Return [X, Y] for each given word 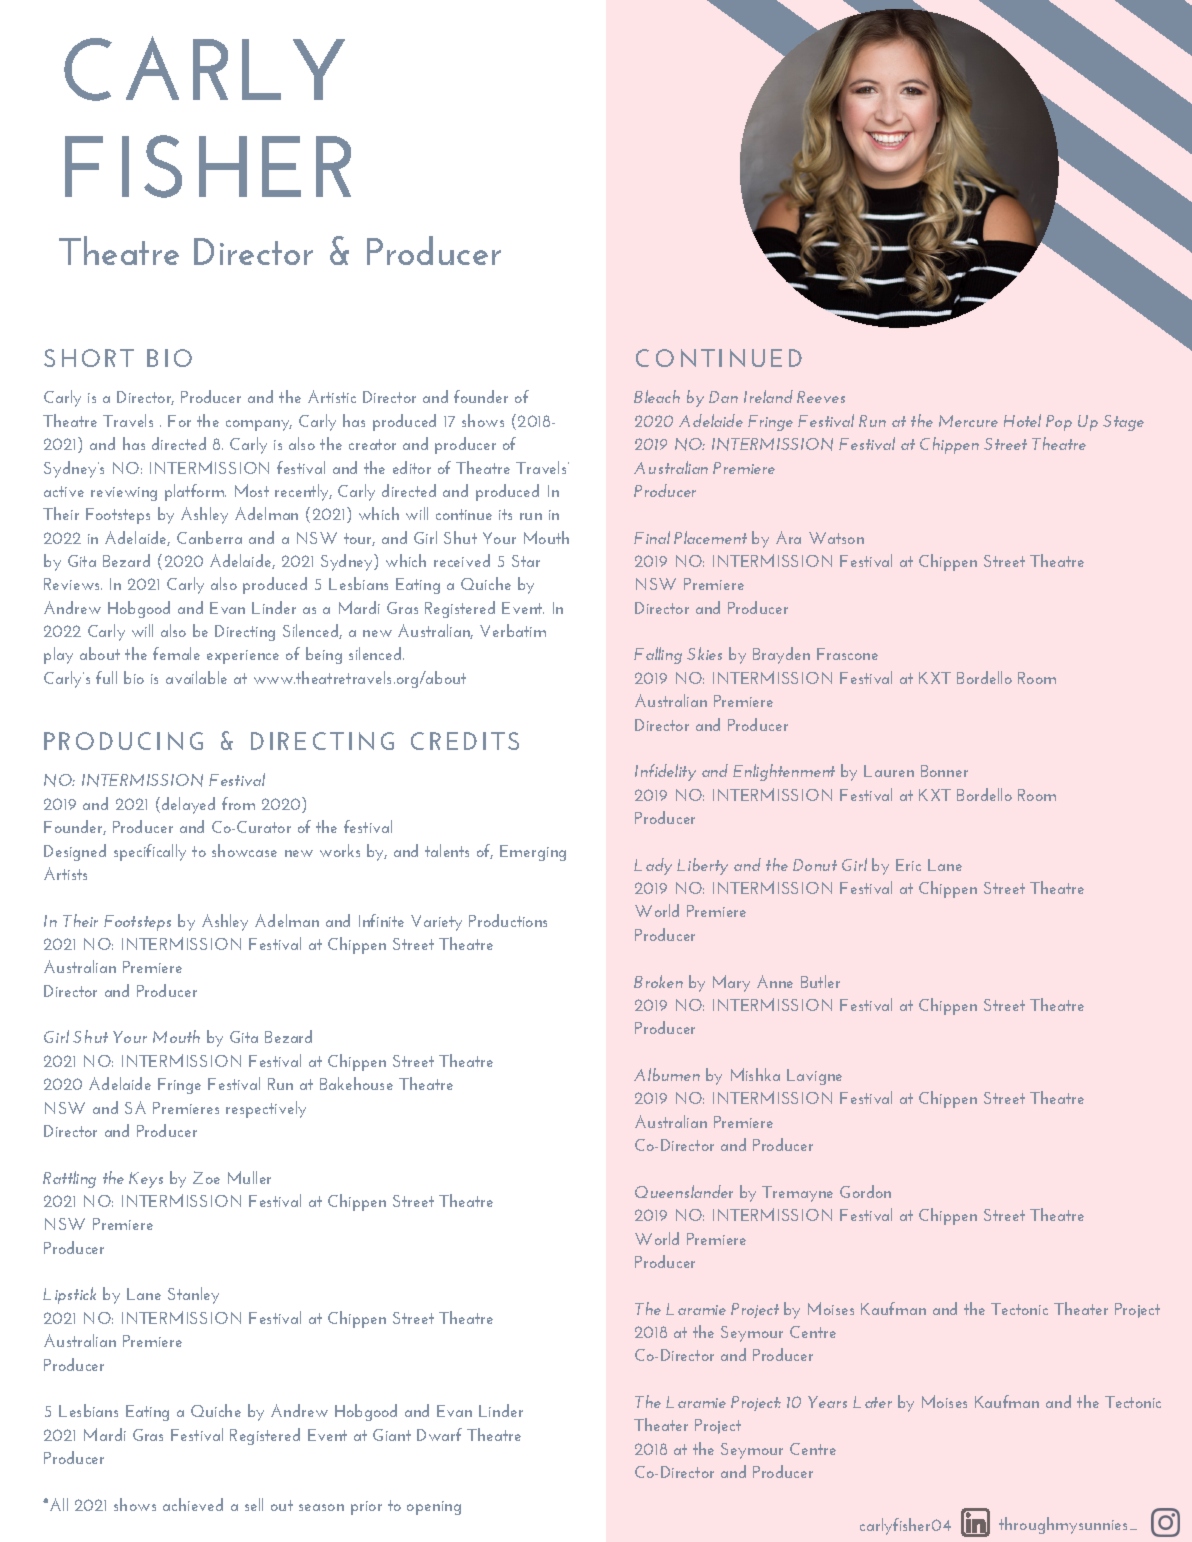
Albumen [667, 1074]
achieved [193, 1504]
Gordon [865, 1191]
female [176, 653]
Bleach [657, 396]
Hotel [1022, 420]
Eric [908, 865]
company [259, 425]
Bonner [944, 771]
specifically [150, 852]
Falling [658, 655]
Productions [508, 920]
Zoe [206, 1177]
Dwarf [439, 1434]
